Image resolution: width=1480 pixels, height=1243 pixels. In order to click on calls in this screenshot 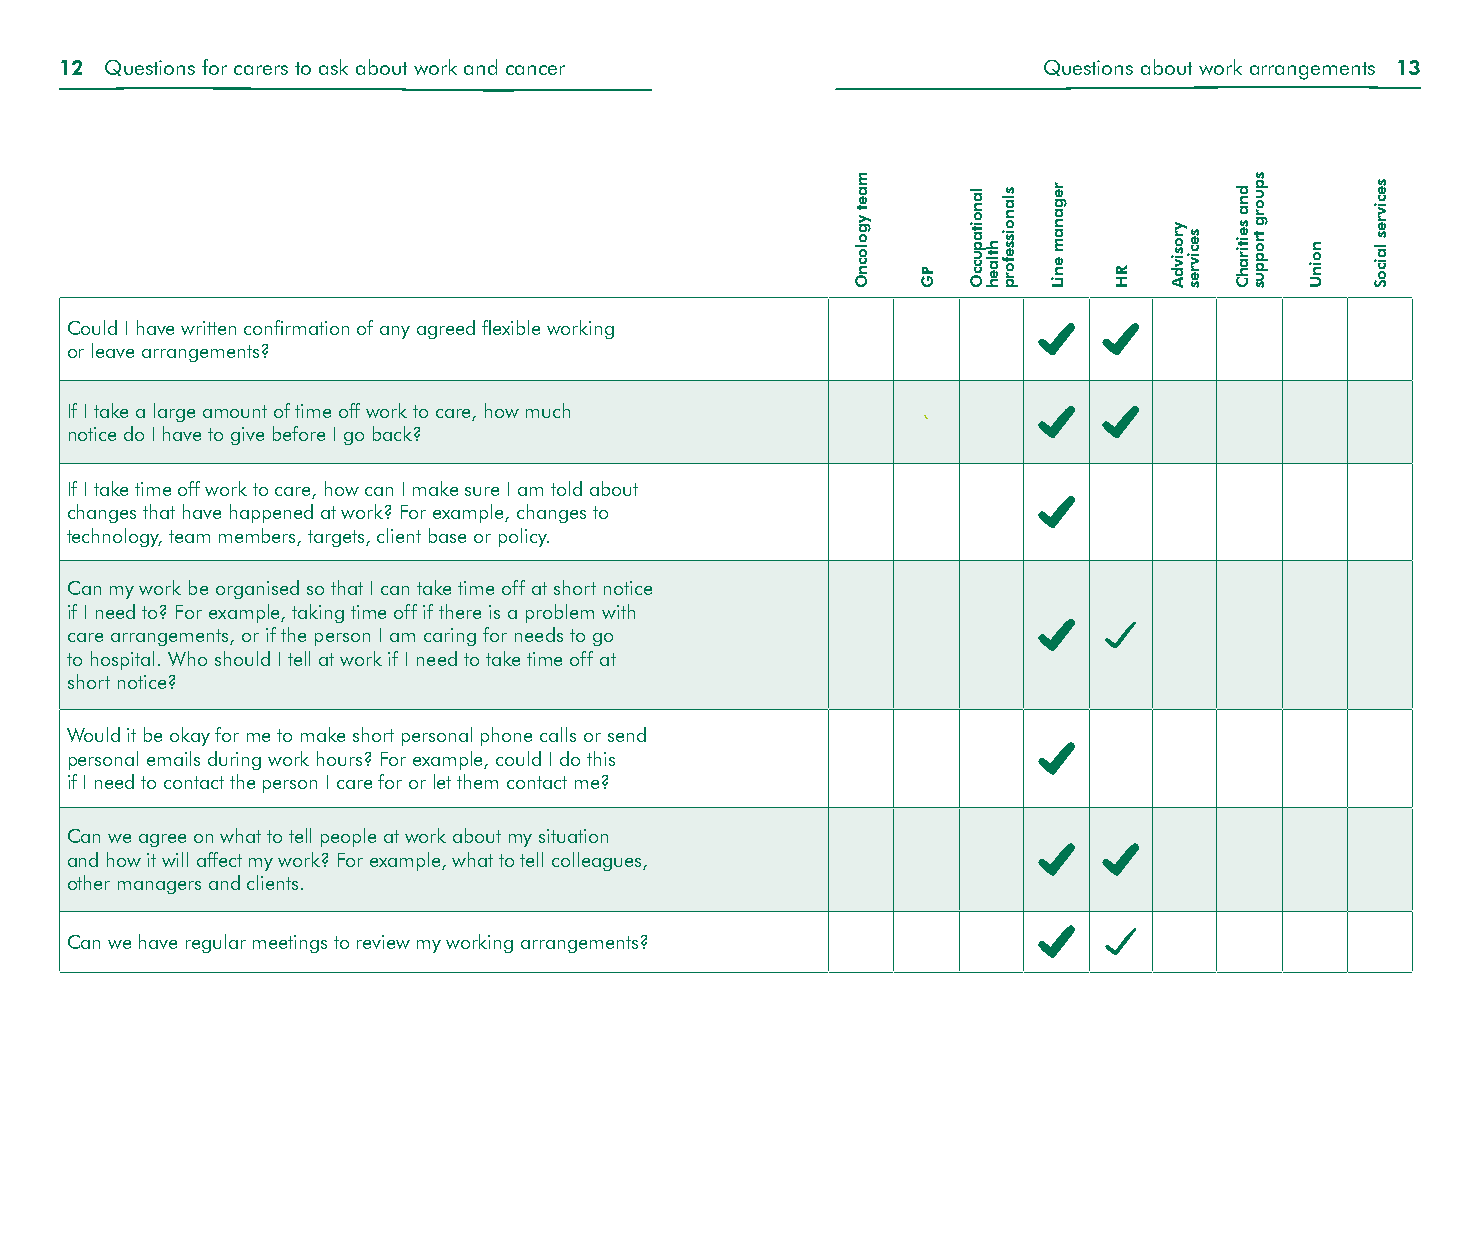, I will do `click(558, 734)`.
